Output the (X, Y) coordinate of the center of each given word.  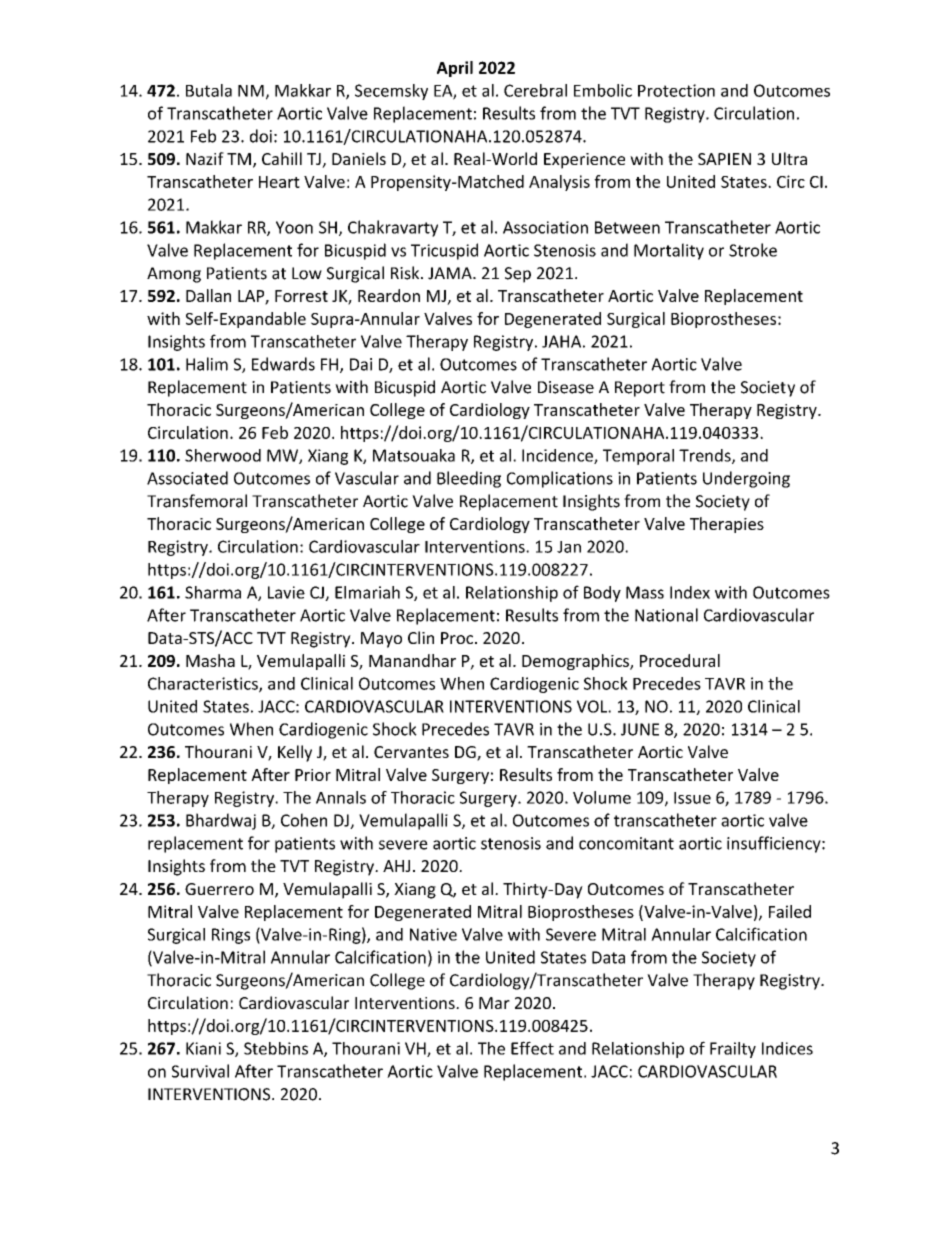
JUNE (640, 729)
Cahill (282, 158)
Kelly (295, 753)
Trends (706, 456)
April (455, 69)
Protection (676, 90)
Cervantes (411, 752)
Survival (200, 1071)
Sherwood (223, 455)
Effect (532, 1048)
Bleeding (469, 479)
